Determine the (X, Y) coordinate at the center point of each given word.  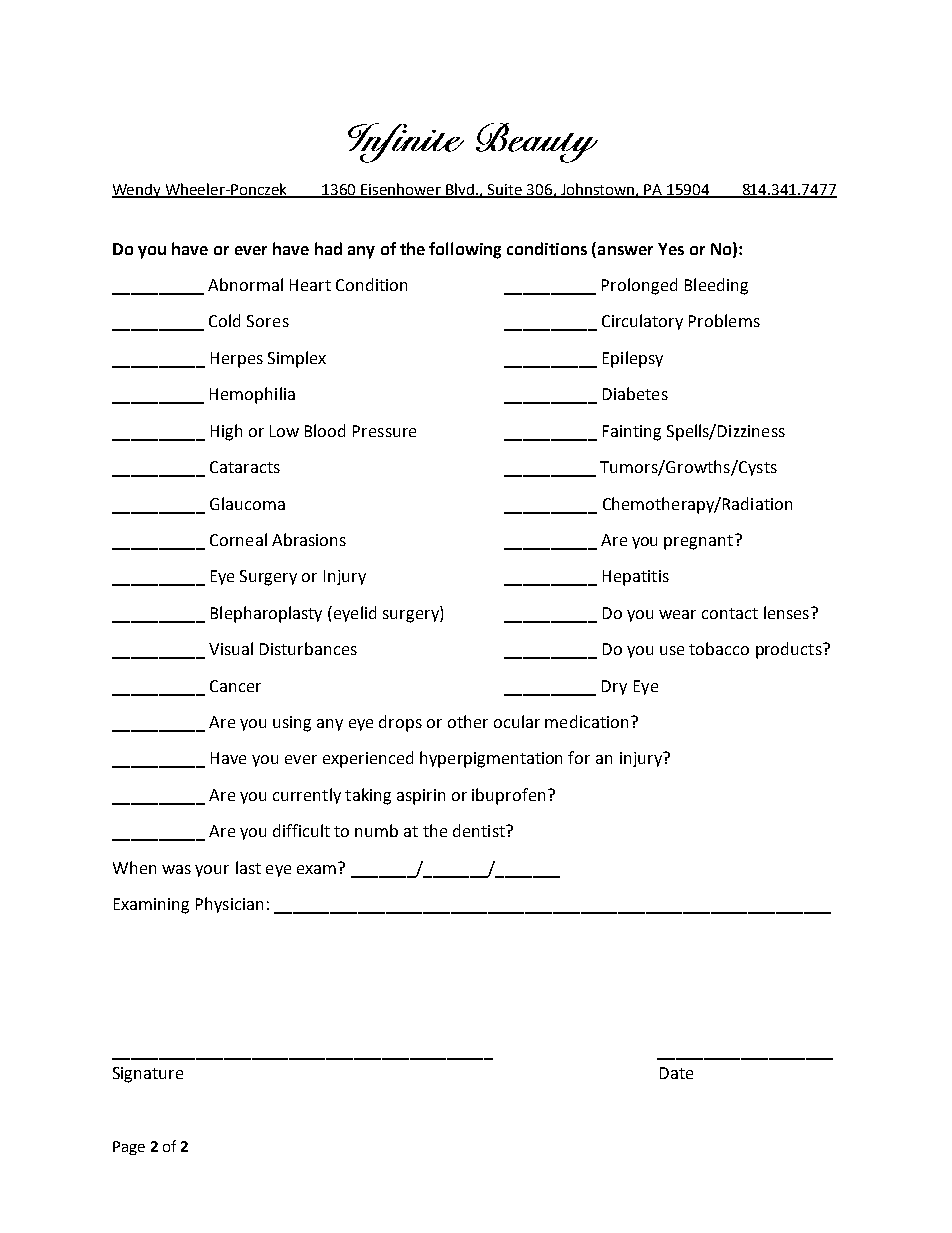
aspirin (421, 797)
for (579, 757)
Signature (148, 1075)
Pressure (384, 431)
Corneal (238, 539)
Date (676, 1073)
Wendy (138, 191)
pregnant (698, 542)
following (465, 250)
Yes (671, 249)
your (212, 871)
